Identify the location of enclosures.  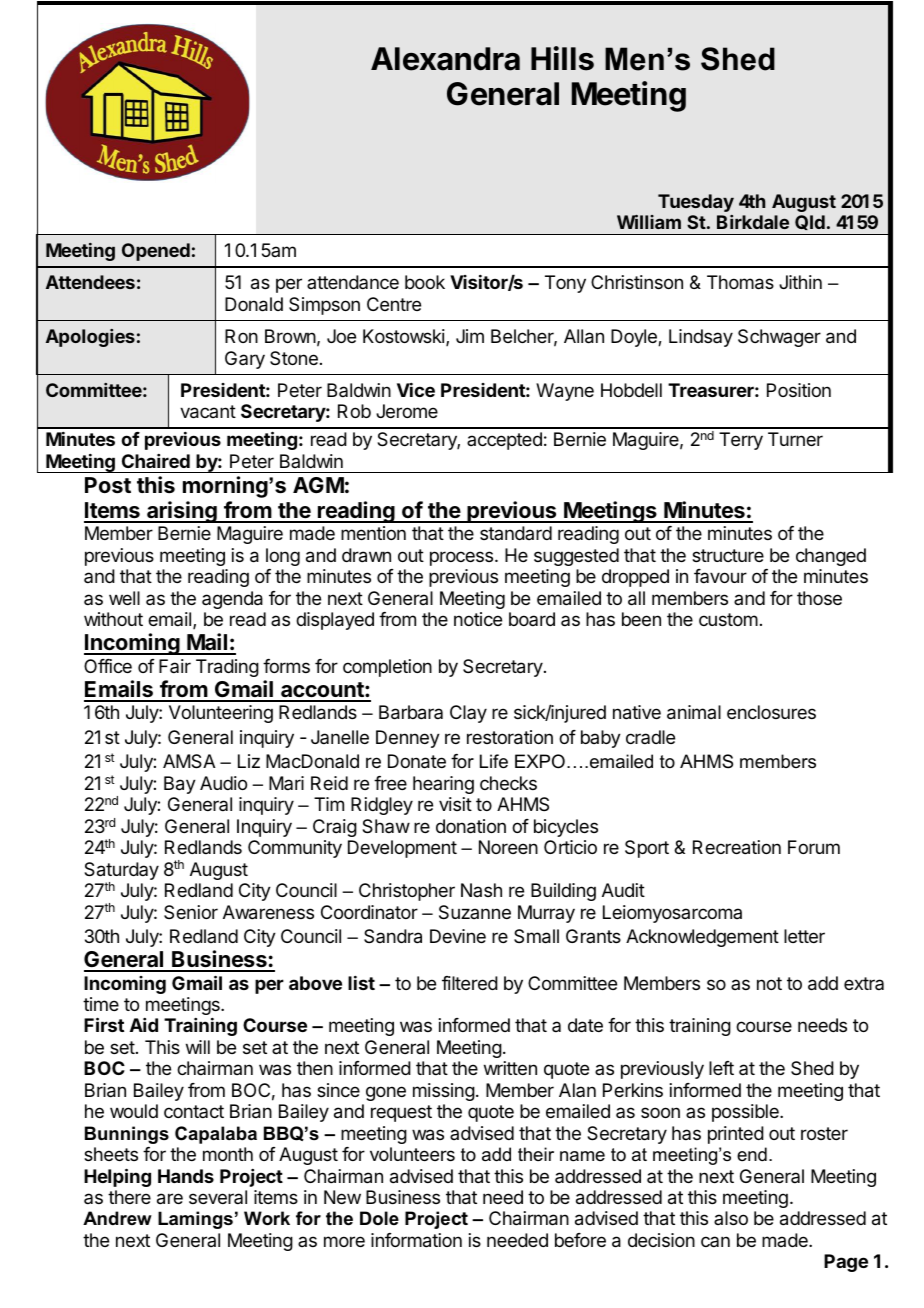
(771, 712).
